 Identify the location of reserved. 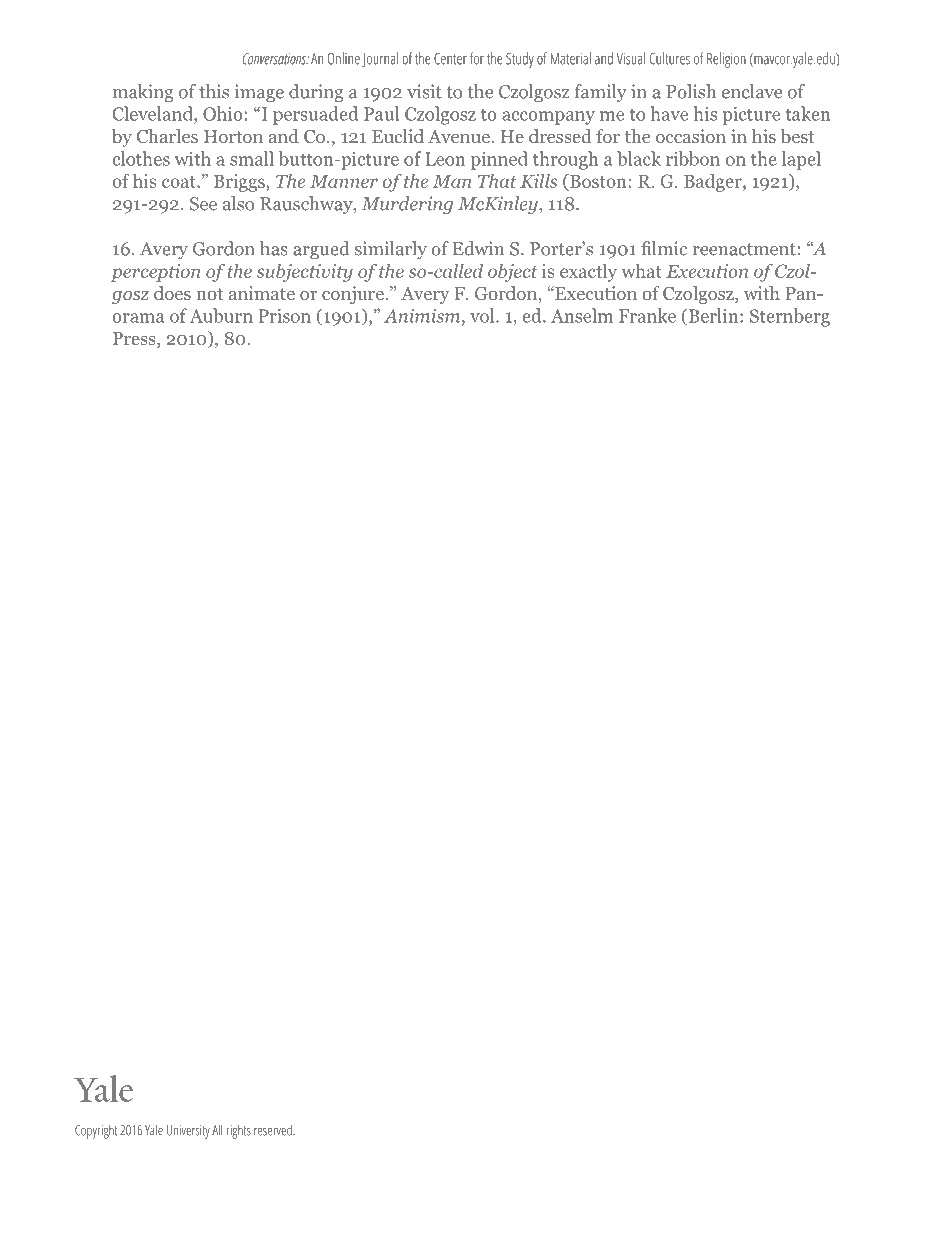
(274, 1130).
